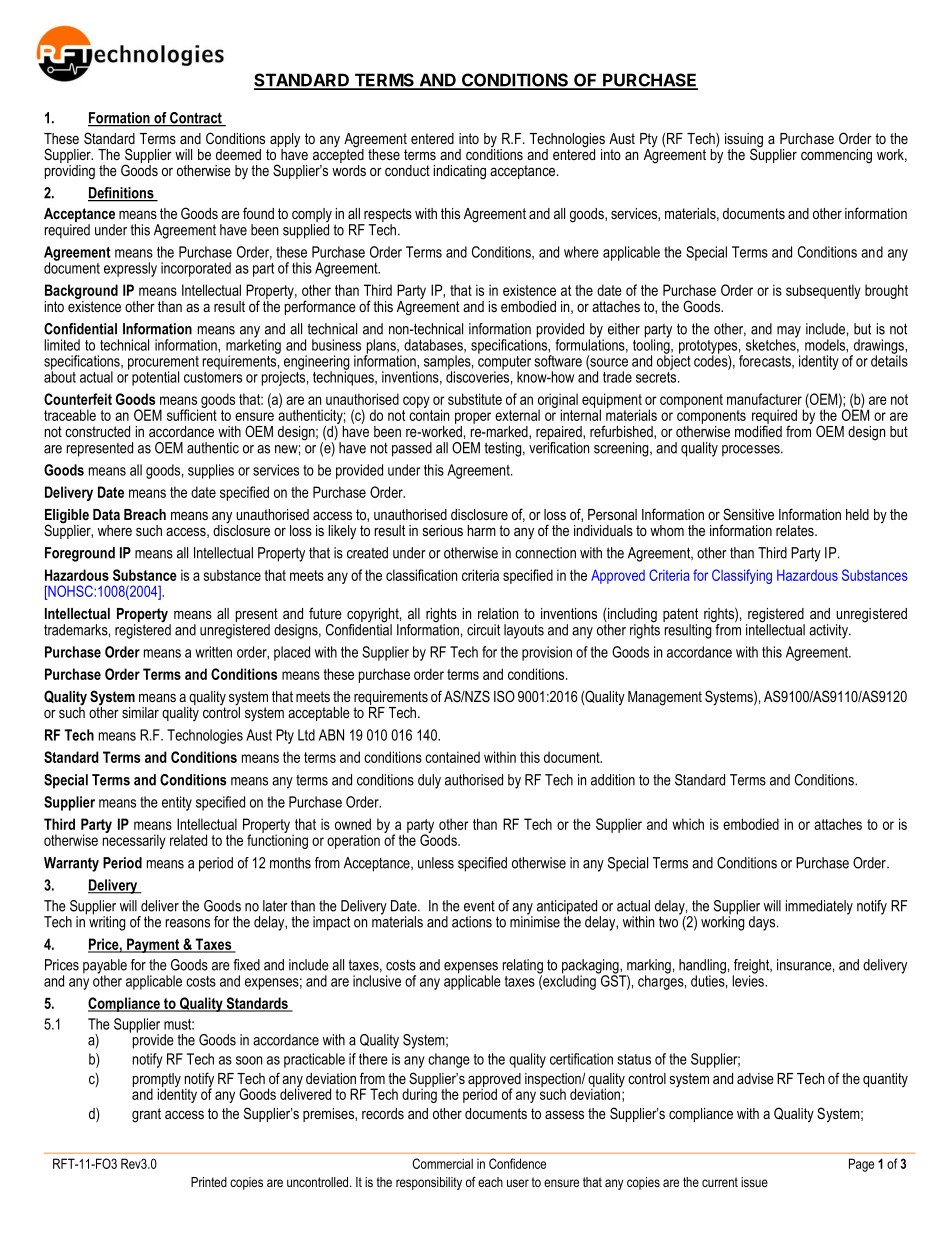 This page has height=1233, width=952. What do you see at coordinates (836, 156) in the page?
I see `commencing` at bounding box center [836, 156].
